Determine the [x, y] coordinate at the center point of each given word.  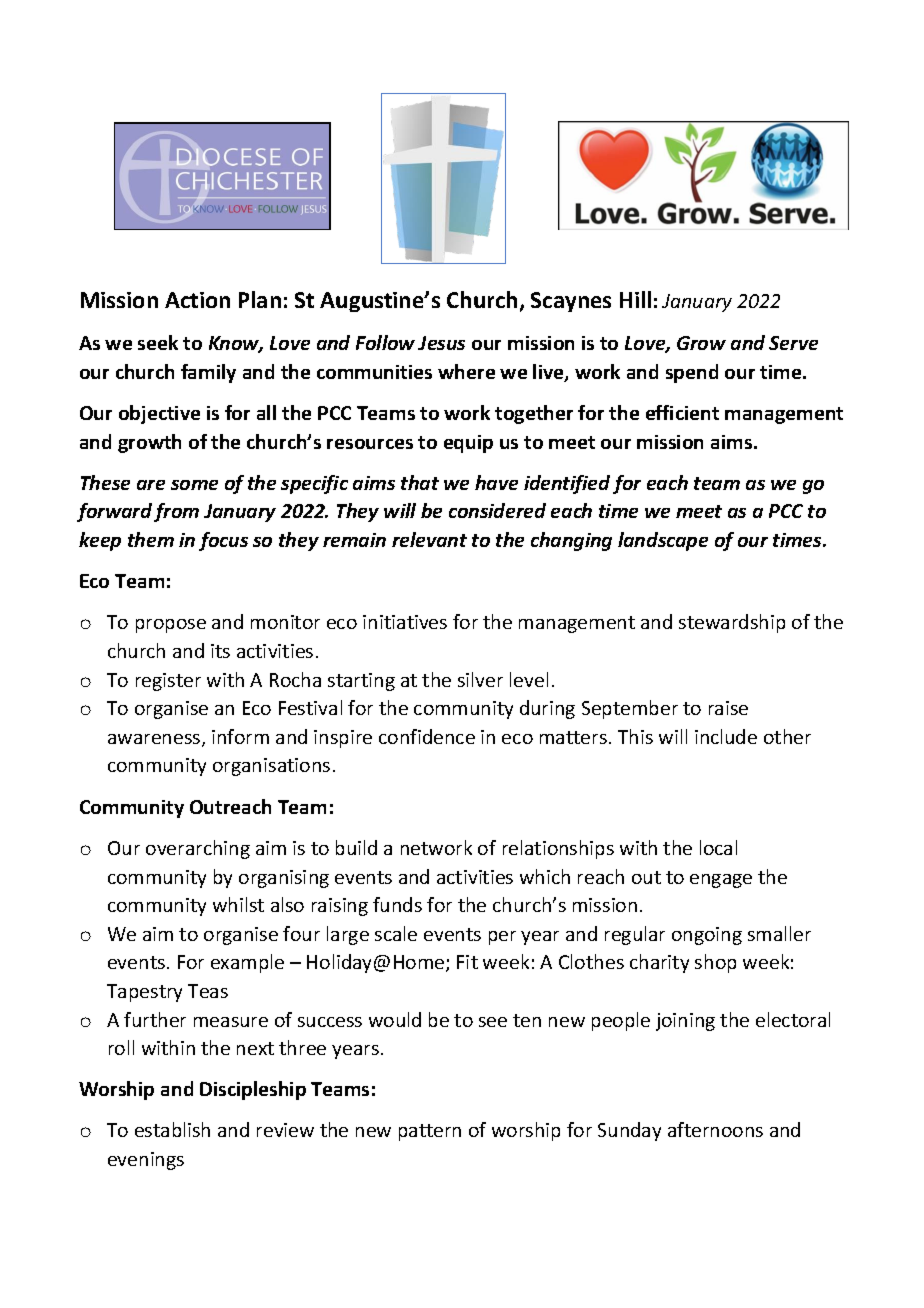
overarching [198, 849]
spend [692, 373]
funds [397, 904]
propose [171, 626]
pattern [430, 1132]
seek [158, 342]
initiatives [405, 622]
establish [172, 1129]
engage [721, 881]
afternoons [715, 1129]
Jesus [441, 343]
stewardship [732, 623]
